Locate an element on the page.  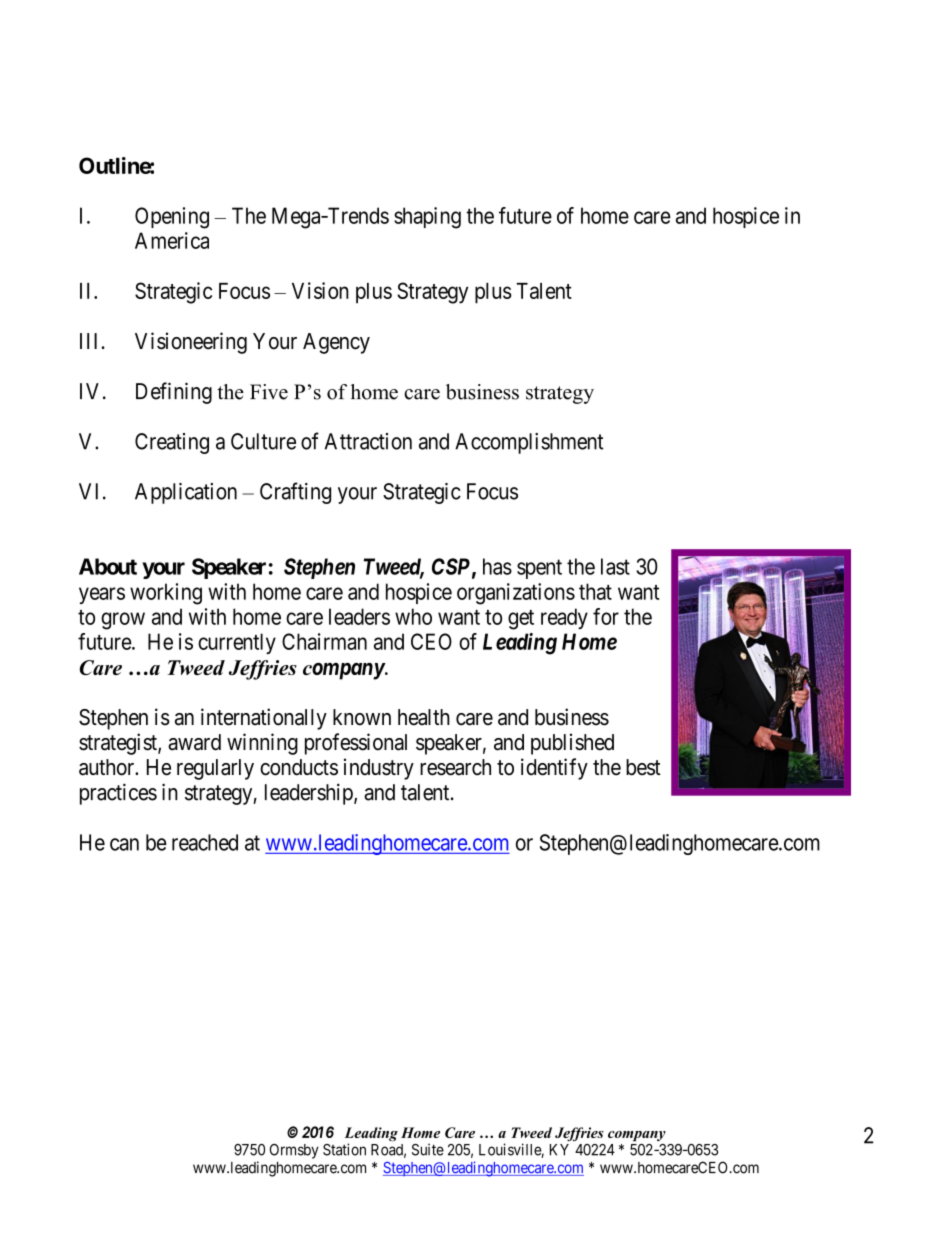
award is located at coordinates (194, 742).
